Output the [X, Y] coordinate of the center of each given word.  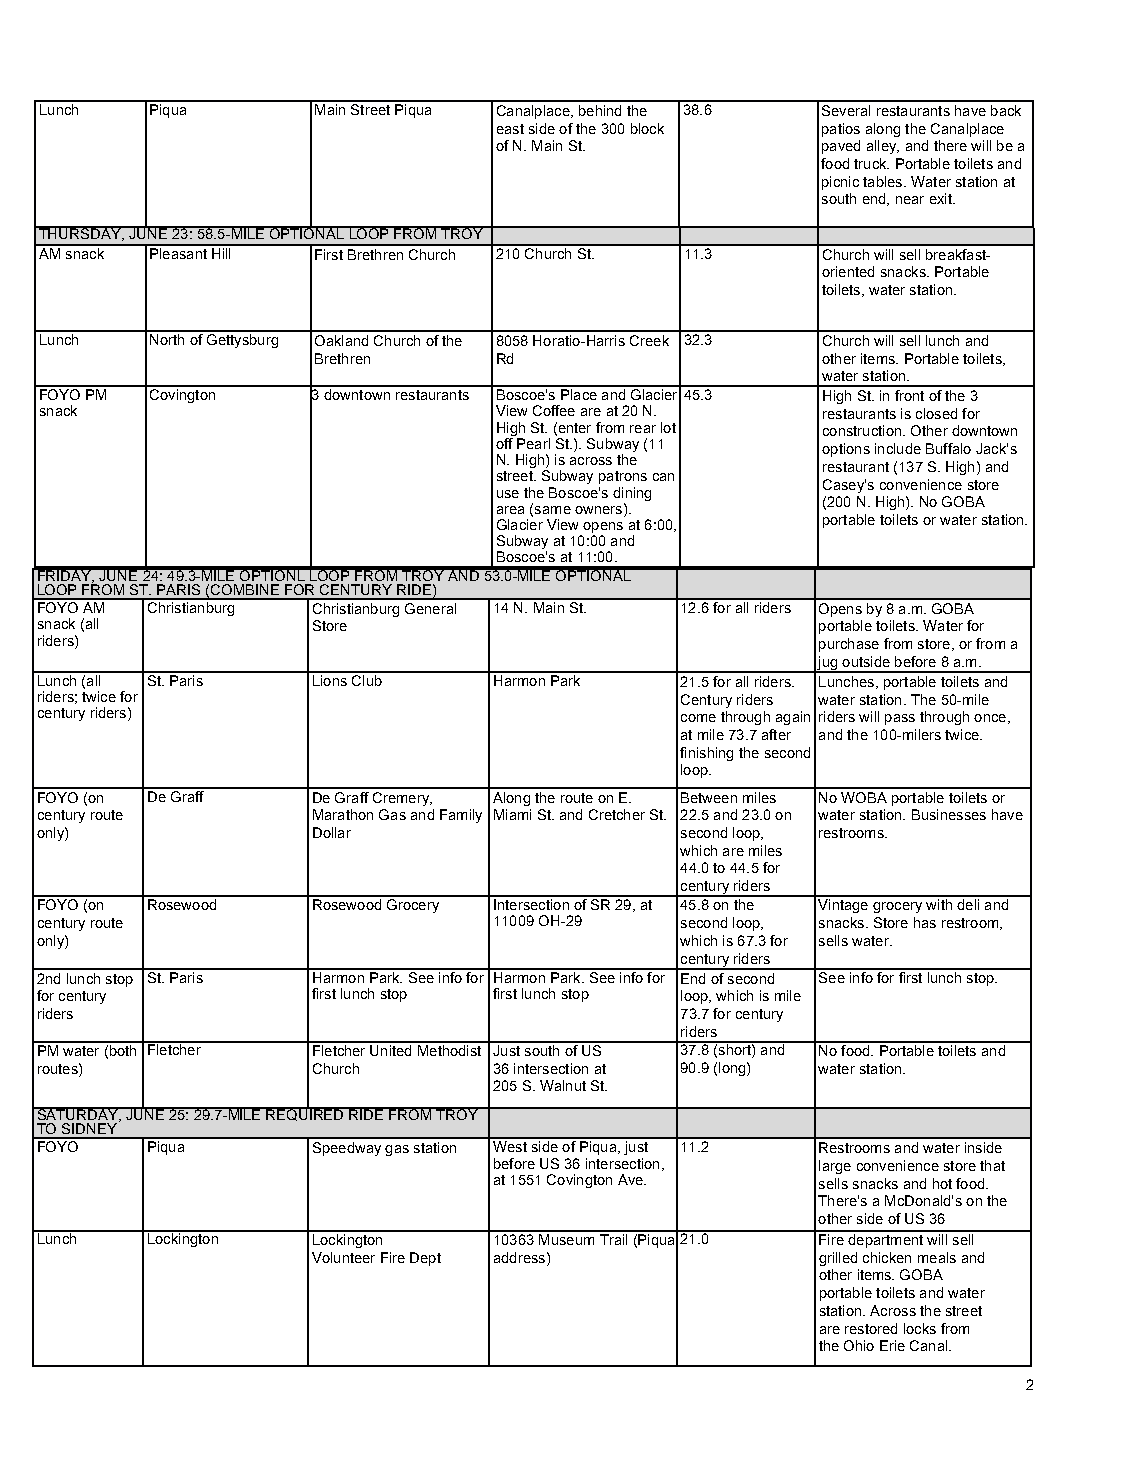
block [647, 128]
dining [632, 494]
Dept [425, 1259]
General [430, 608]
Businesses [949, 814]
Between [709, 797]
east [510, 129]
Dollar [332, 832]
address [521, 1257]
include [898, 448]
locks [920, 1328]
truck [871, 163]
